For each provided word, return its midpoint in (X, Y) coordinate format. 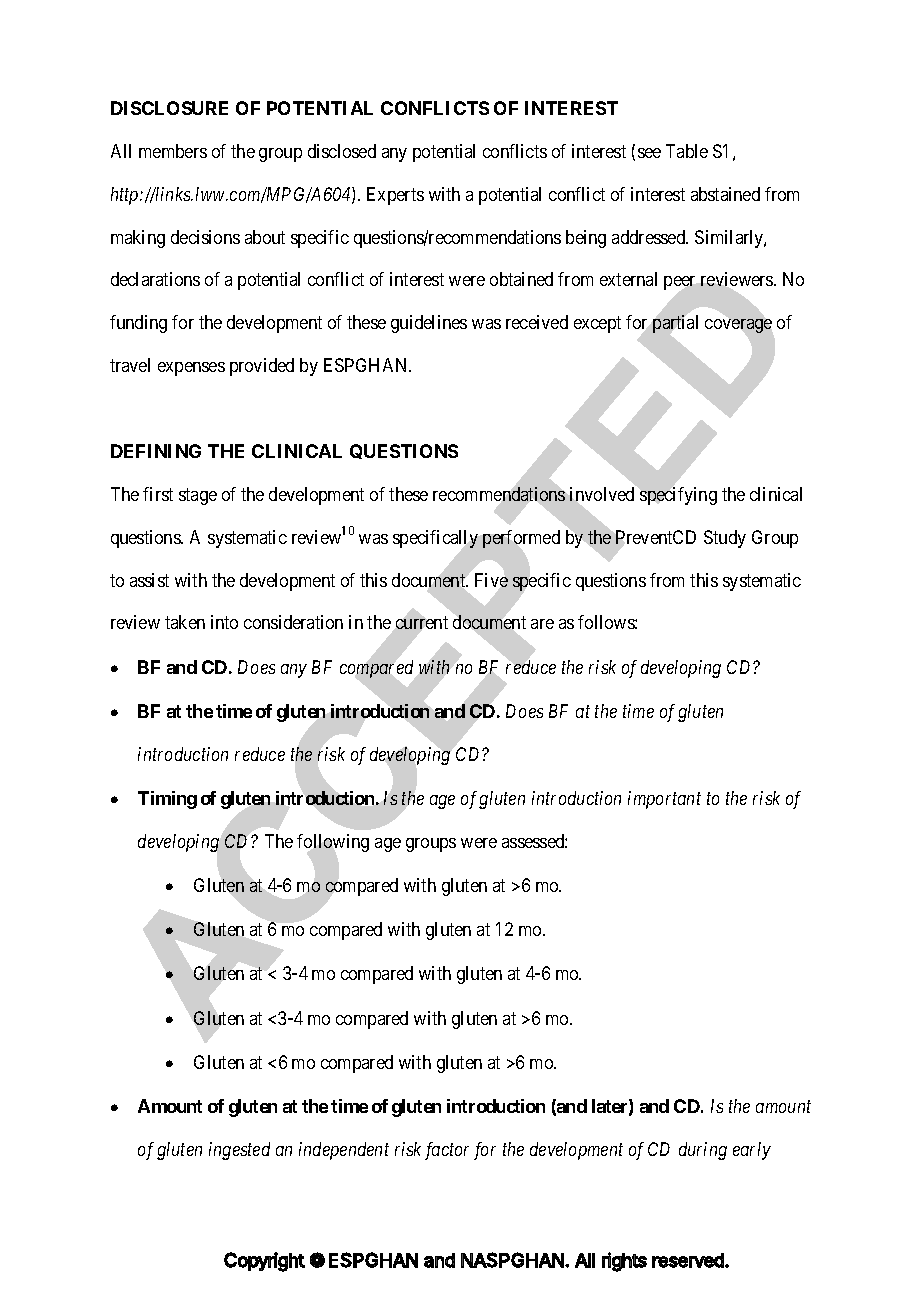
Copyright (264, 1262)
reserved (689, 1260)
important (664, 800)
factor (447, 1151)
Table (687, 151)
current (422, 623)
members (173, 151)
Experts (395, 196)
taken (185, 622)
